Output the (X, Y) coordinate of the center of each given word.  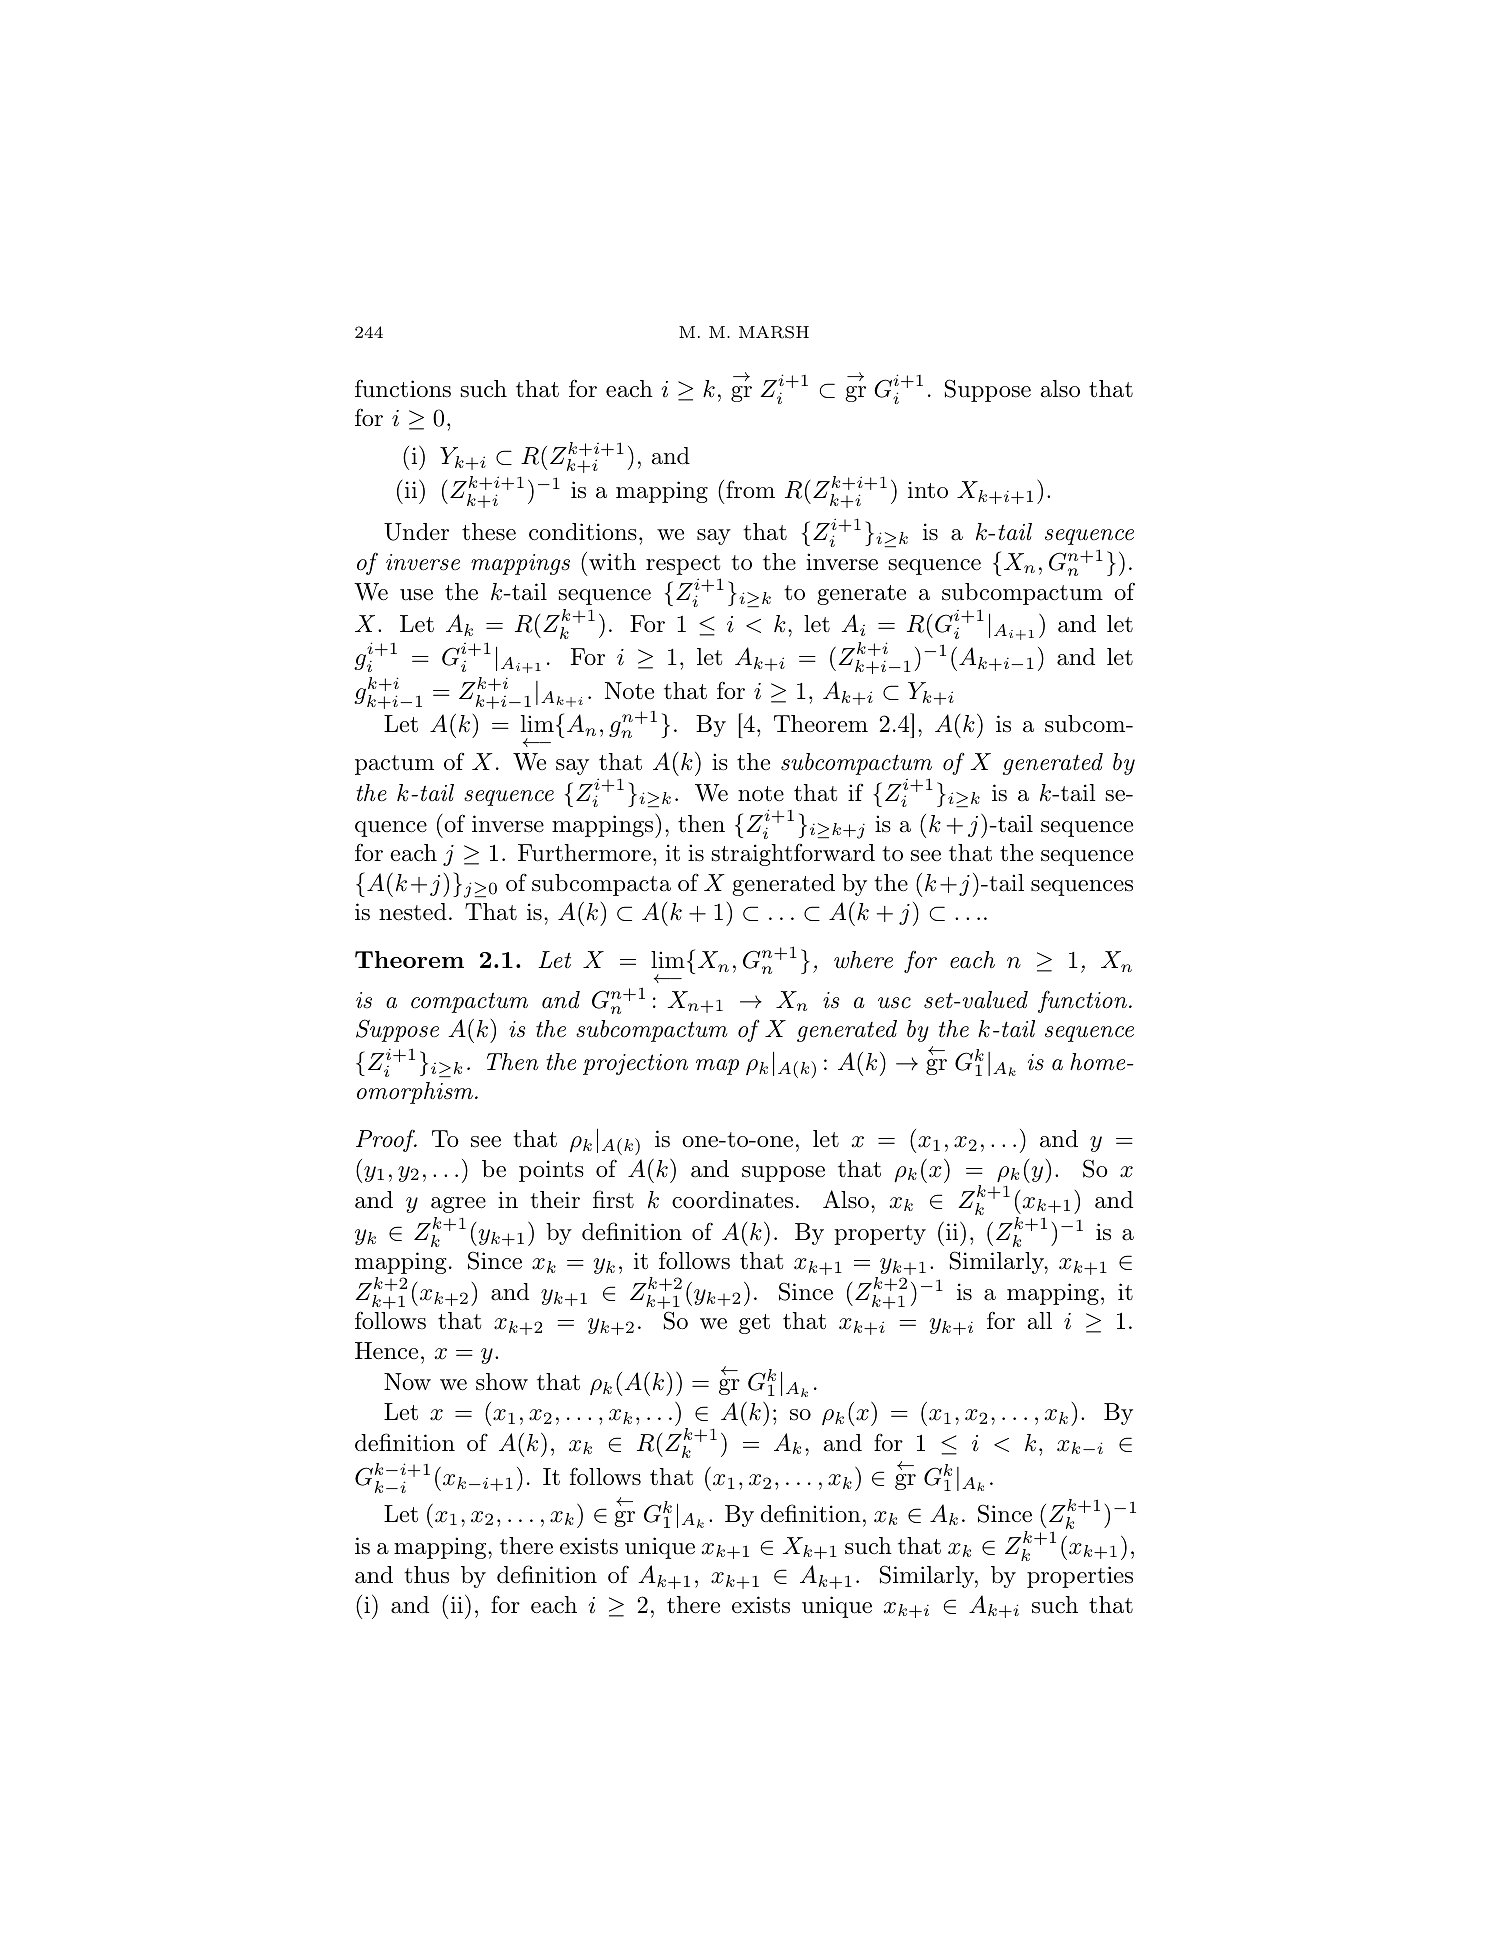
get (754, 1324)
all (1039, 1321)
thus (426, 1575)
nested (413, 912)
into (928, 490)
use (416, 595)
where (863, 960)
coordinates (732, 1200)
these (489, 532)
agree (458, 1205)
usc (894, 1003)
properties (1080, 1577)
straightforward (793, 854)
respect (683, 565)
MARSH (774, 332)
